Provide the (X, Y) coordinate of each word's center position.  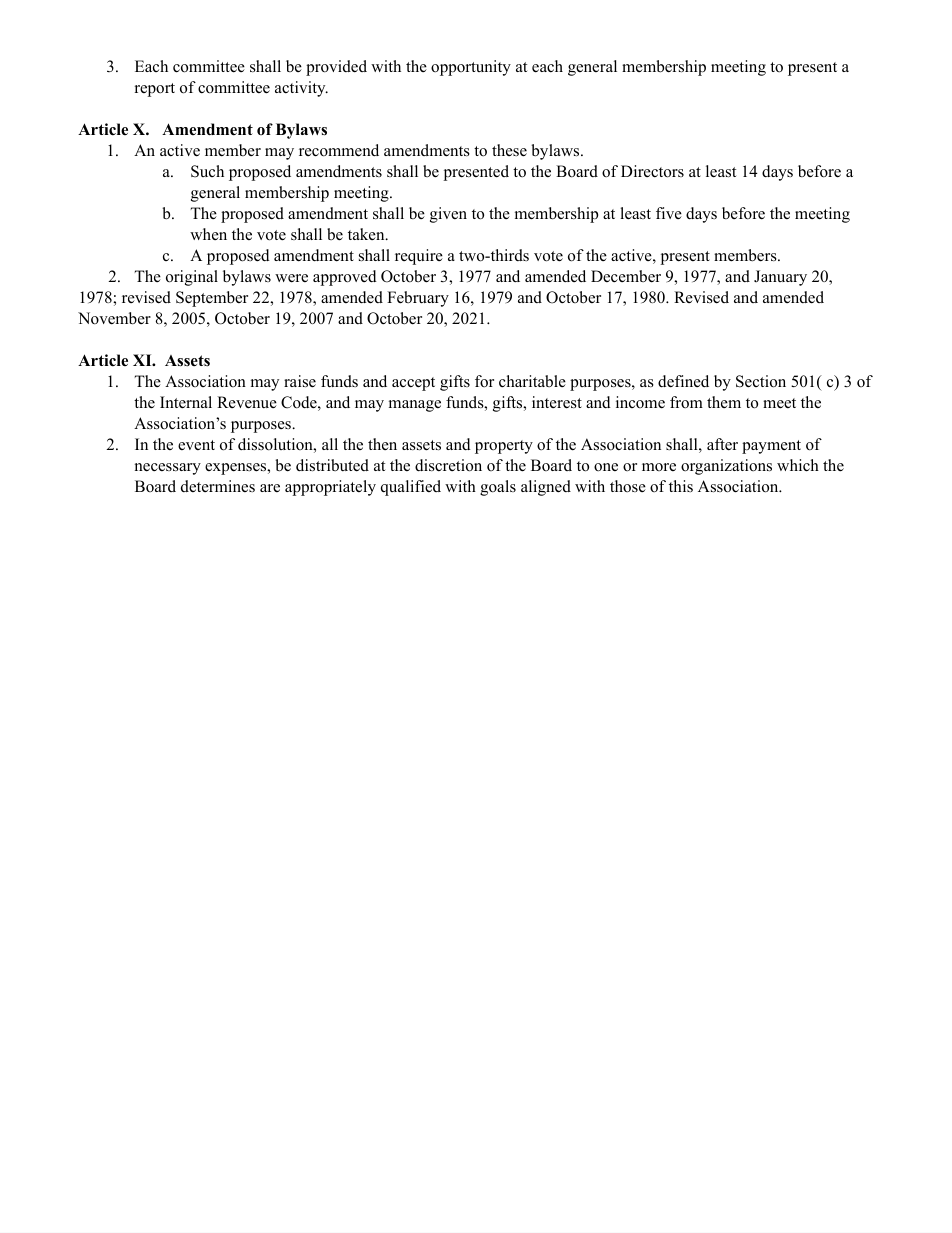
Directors (652, 171)
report (155, 90)
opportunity (471, 68)
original (192, 278)
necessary (168, 469)
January (780, 278)
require (419, 257)
